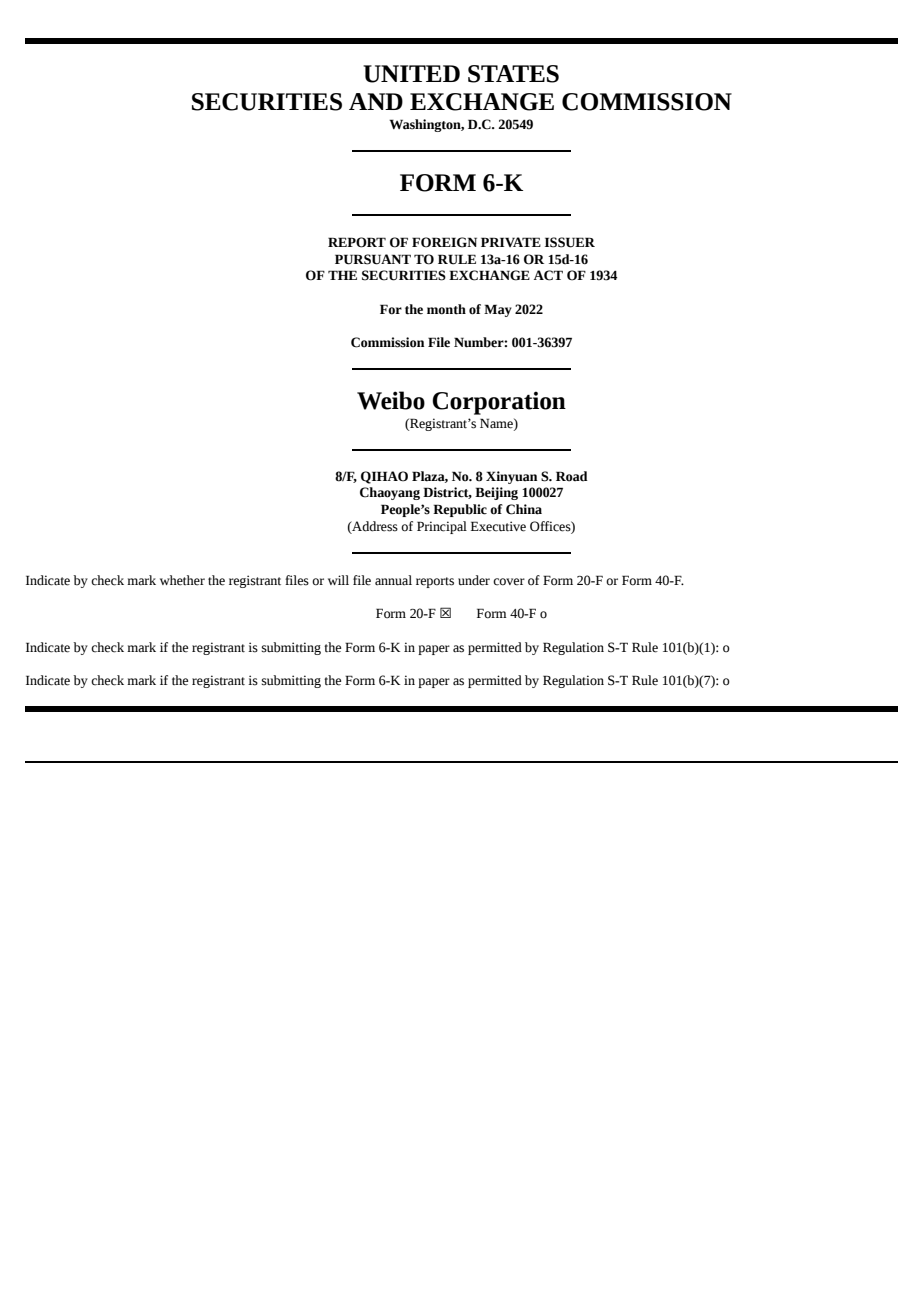 Image resolution: width=924 pixels, height=1308 pixels. What do you see at coordinates (511, 242) in the screenshot?
I see `PRIVATE` at bounding box center [511, 242].
